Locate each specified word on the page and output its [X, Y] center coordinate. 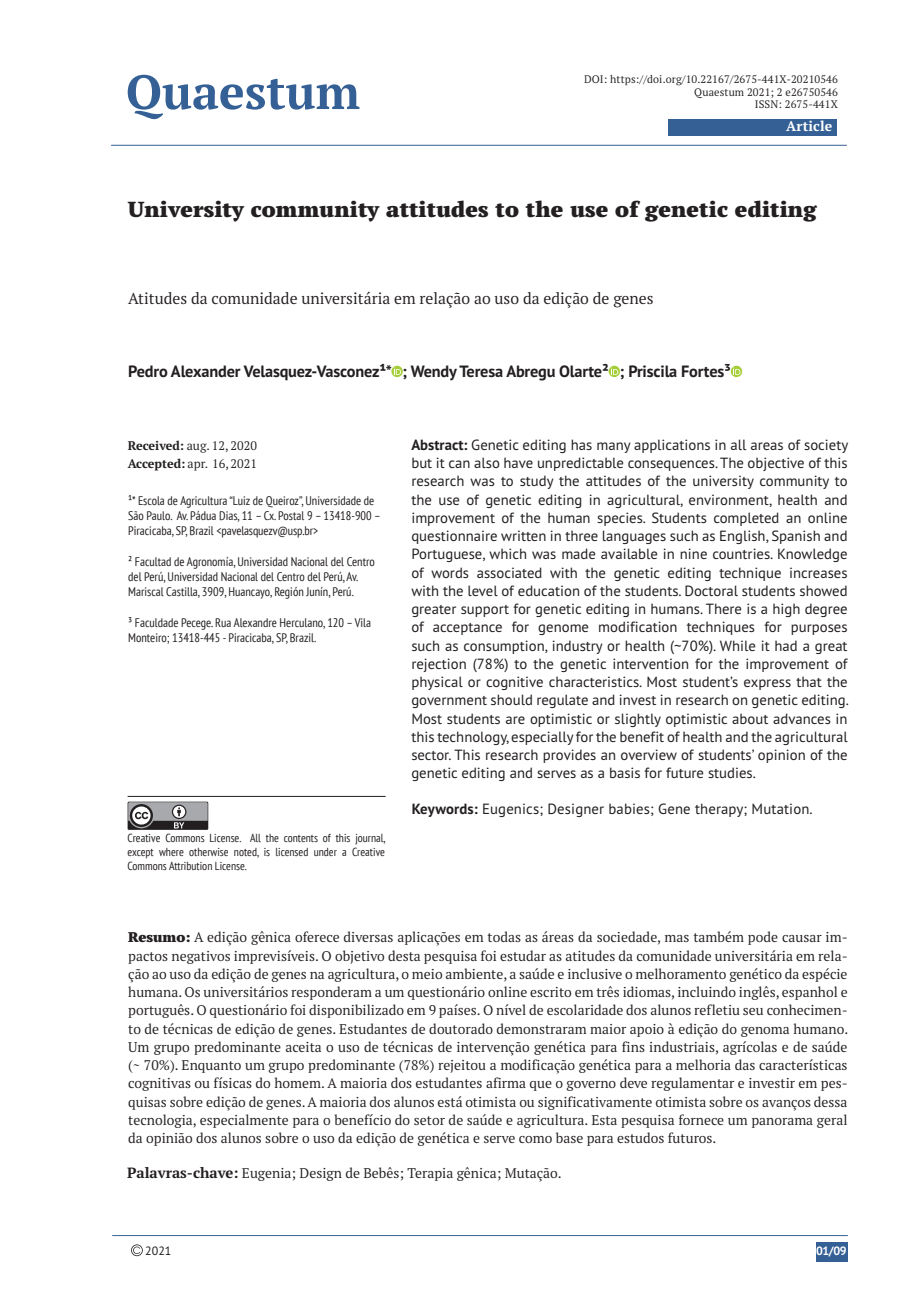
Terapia [430, 1174]
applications [672, 446]
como [535, 1139]
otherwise [208, 852]
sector [431, 755]
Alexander [205, 371]
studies [731, 772]
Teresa [481, 371]
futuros [691, 1137]
